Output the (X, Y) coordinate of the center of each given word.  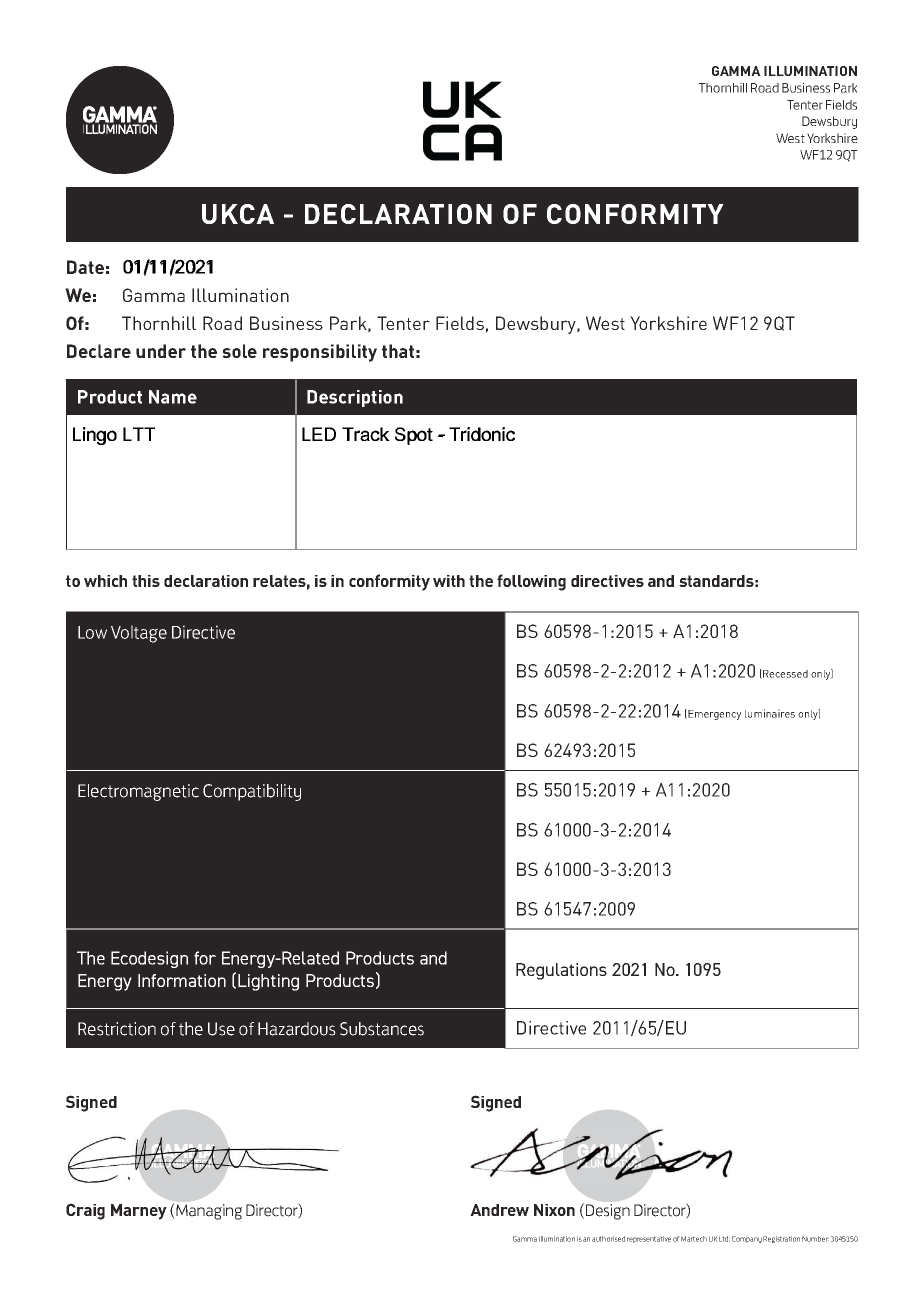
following (531, 582)
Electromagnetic (138, 792)
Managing (208, 1211)
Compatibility (252, 792)
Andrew (499, 1210)
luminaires (770, 713)
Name (173, 397)
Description (355, 398)
